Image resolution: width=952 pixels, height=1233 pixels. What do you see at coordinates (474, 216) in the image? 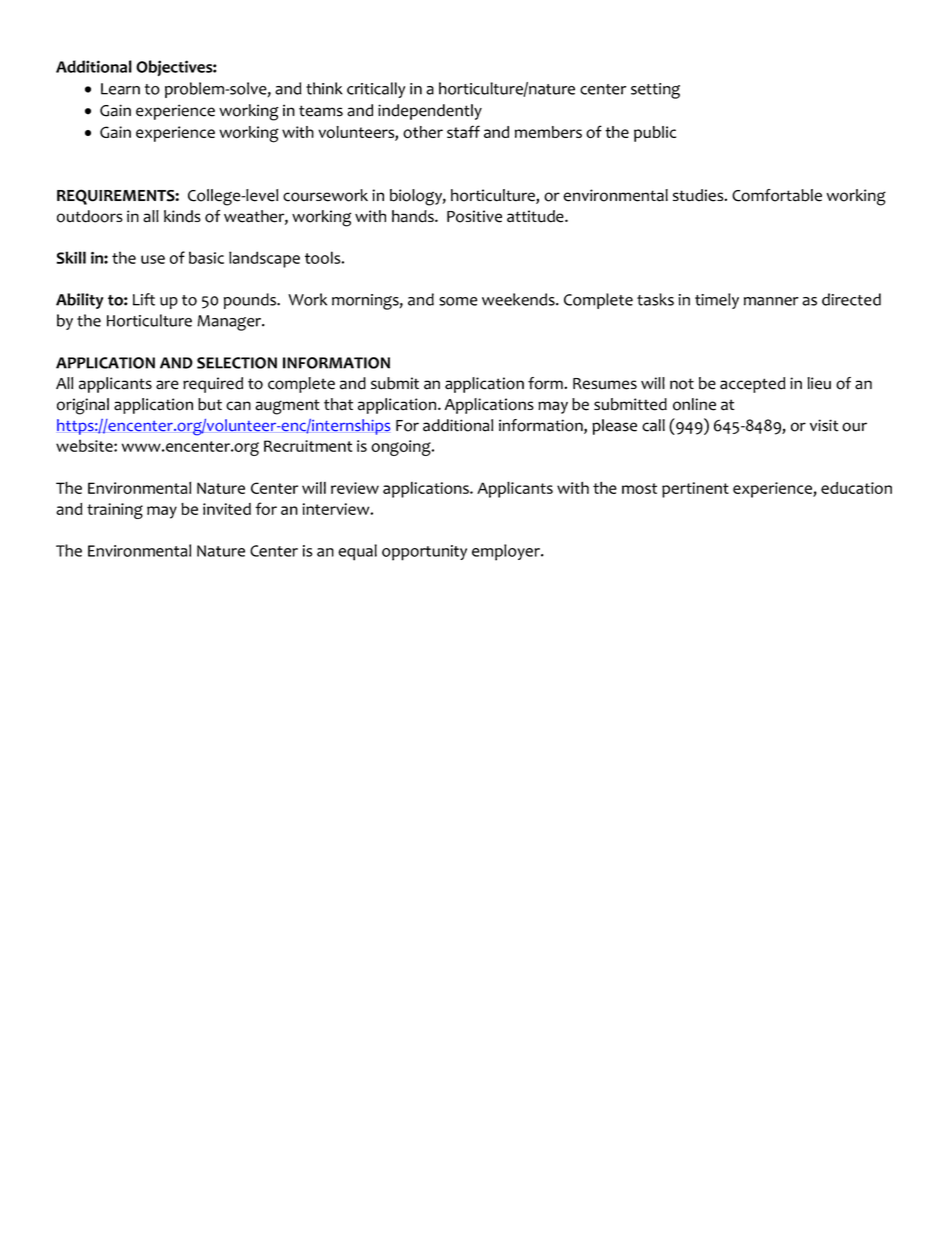
I see `Positive` at bounding box center [474, 216].
